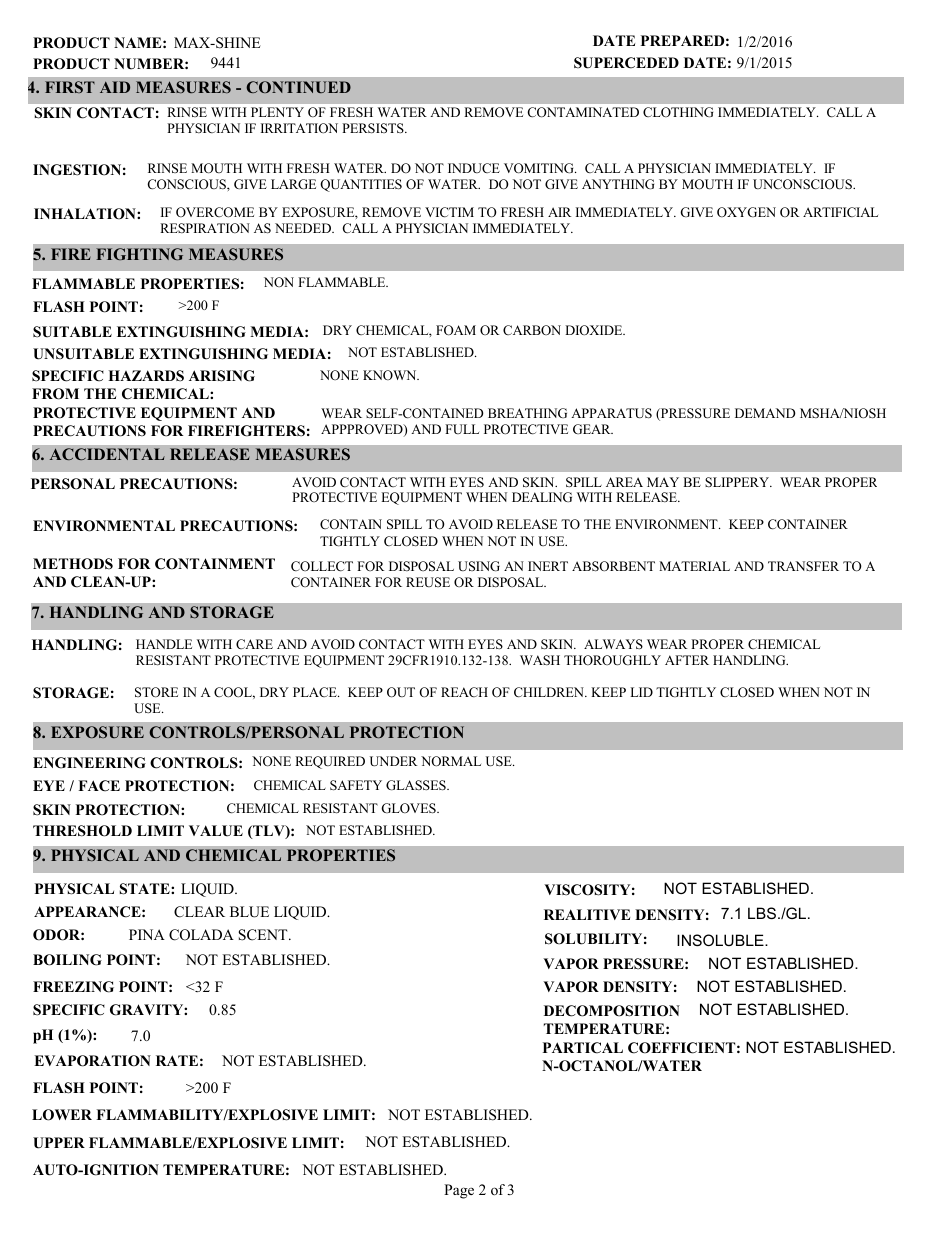 This screenshot has width=952, height=1237. Describe the element at coordinates (678, 112) in the screenshot. I see `CLOTHING` at that location.
